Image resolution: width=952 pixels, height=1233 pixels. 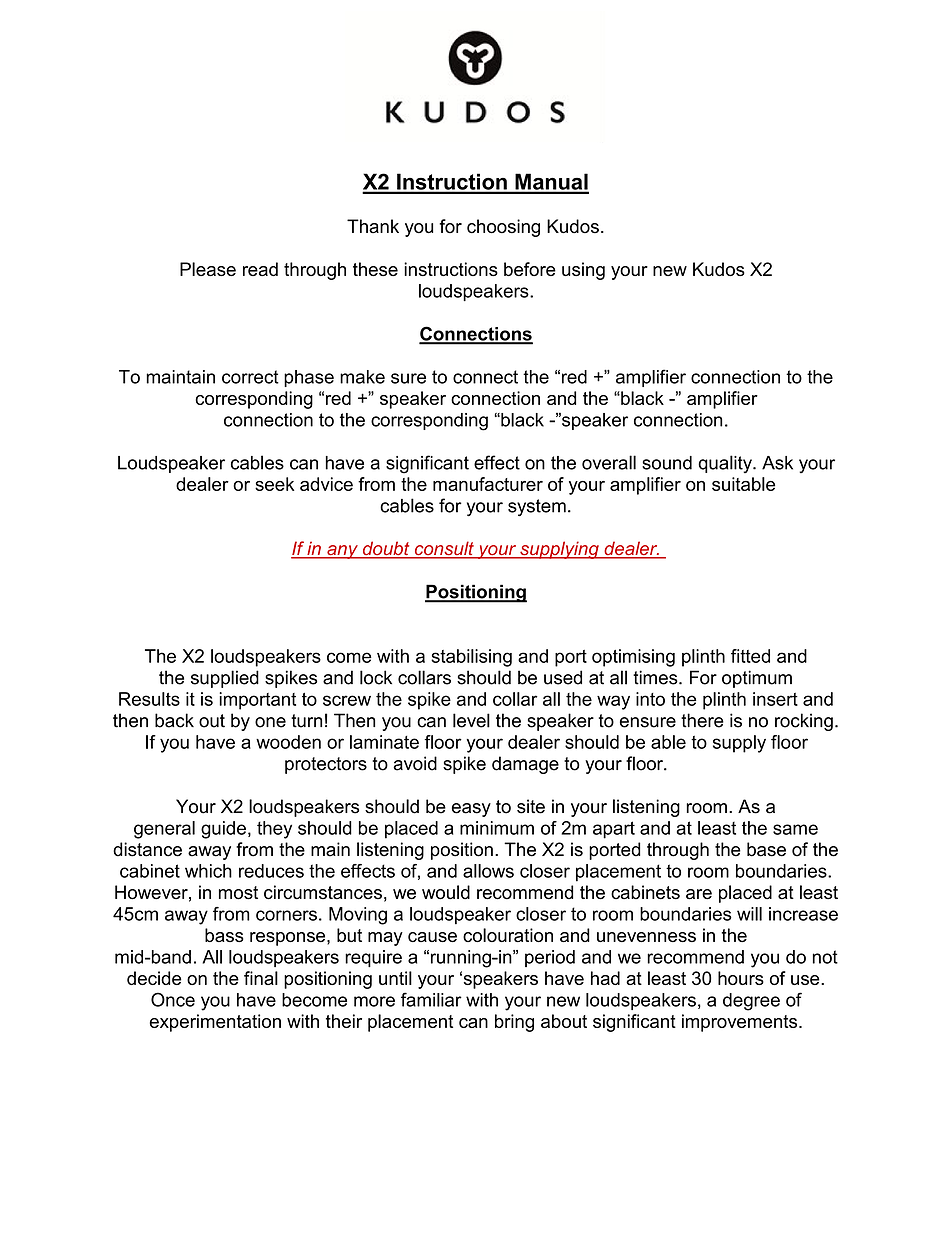 What do you see at coordinates (471, 810) in the page?
I see `easy` at bounding box center [471, 810].
